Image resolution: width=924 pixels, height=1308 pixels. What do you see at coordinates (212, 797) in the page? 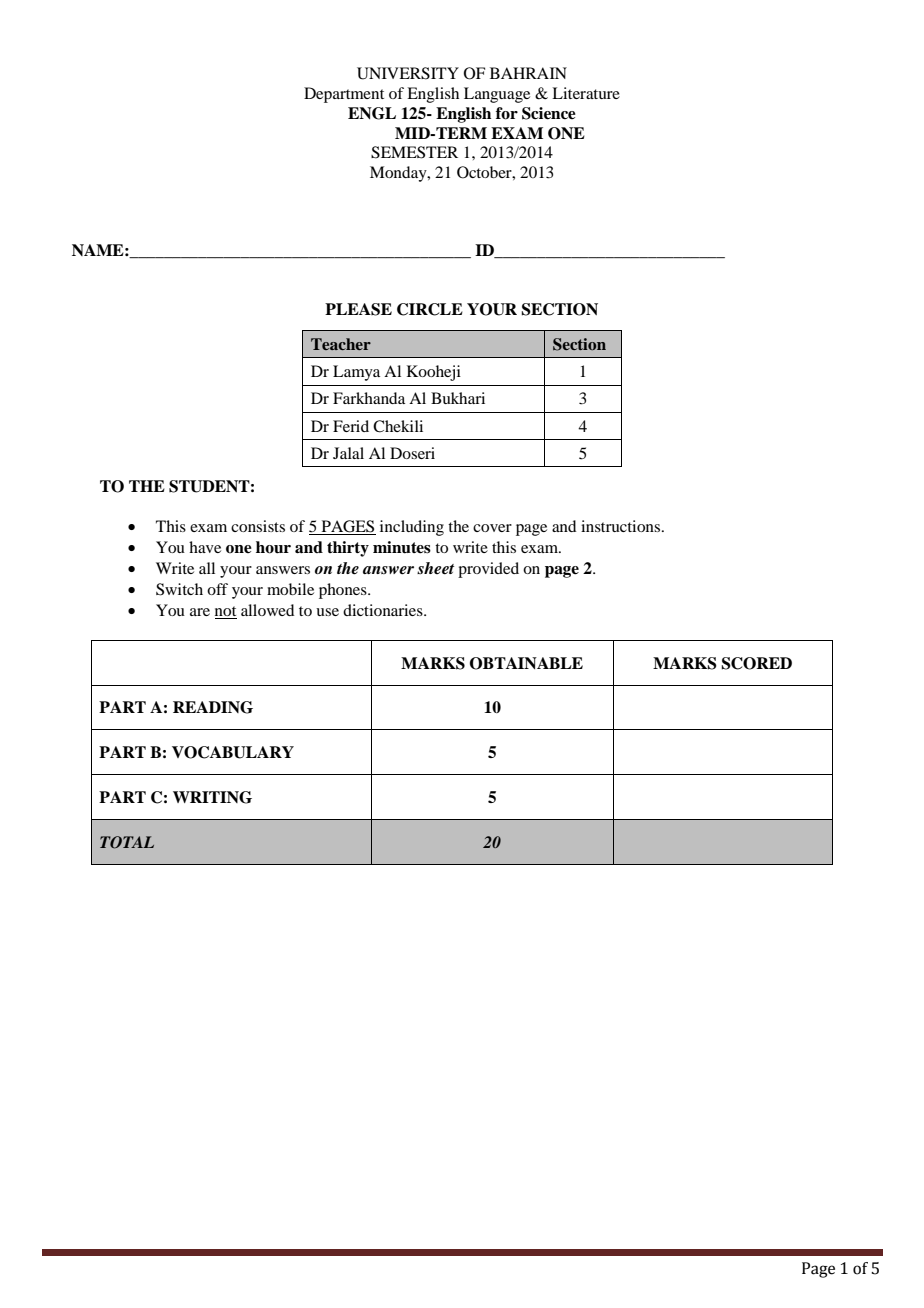
I see `WRITING` at bounding box center [212, 797].
